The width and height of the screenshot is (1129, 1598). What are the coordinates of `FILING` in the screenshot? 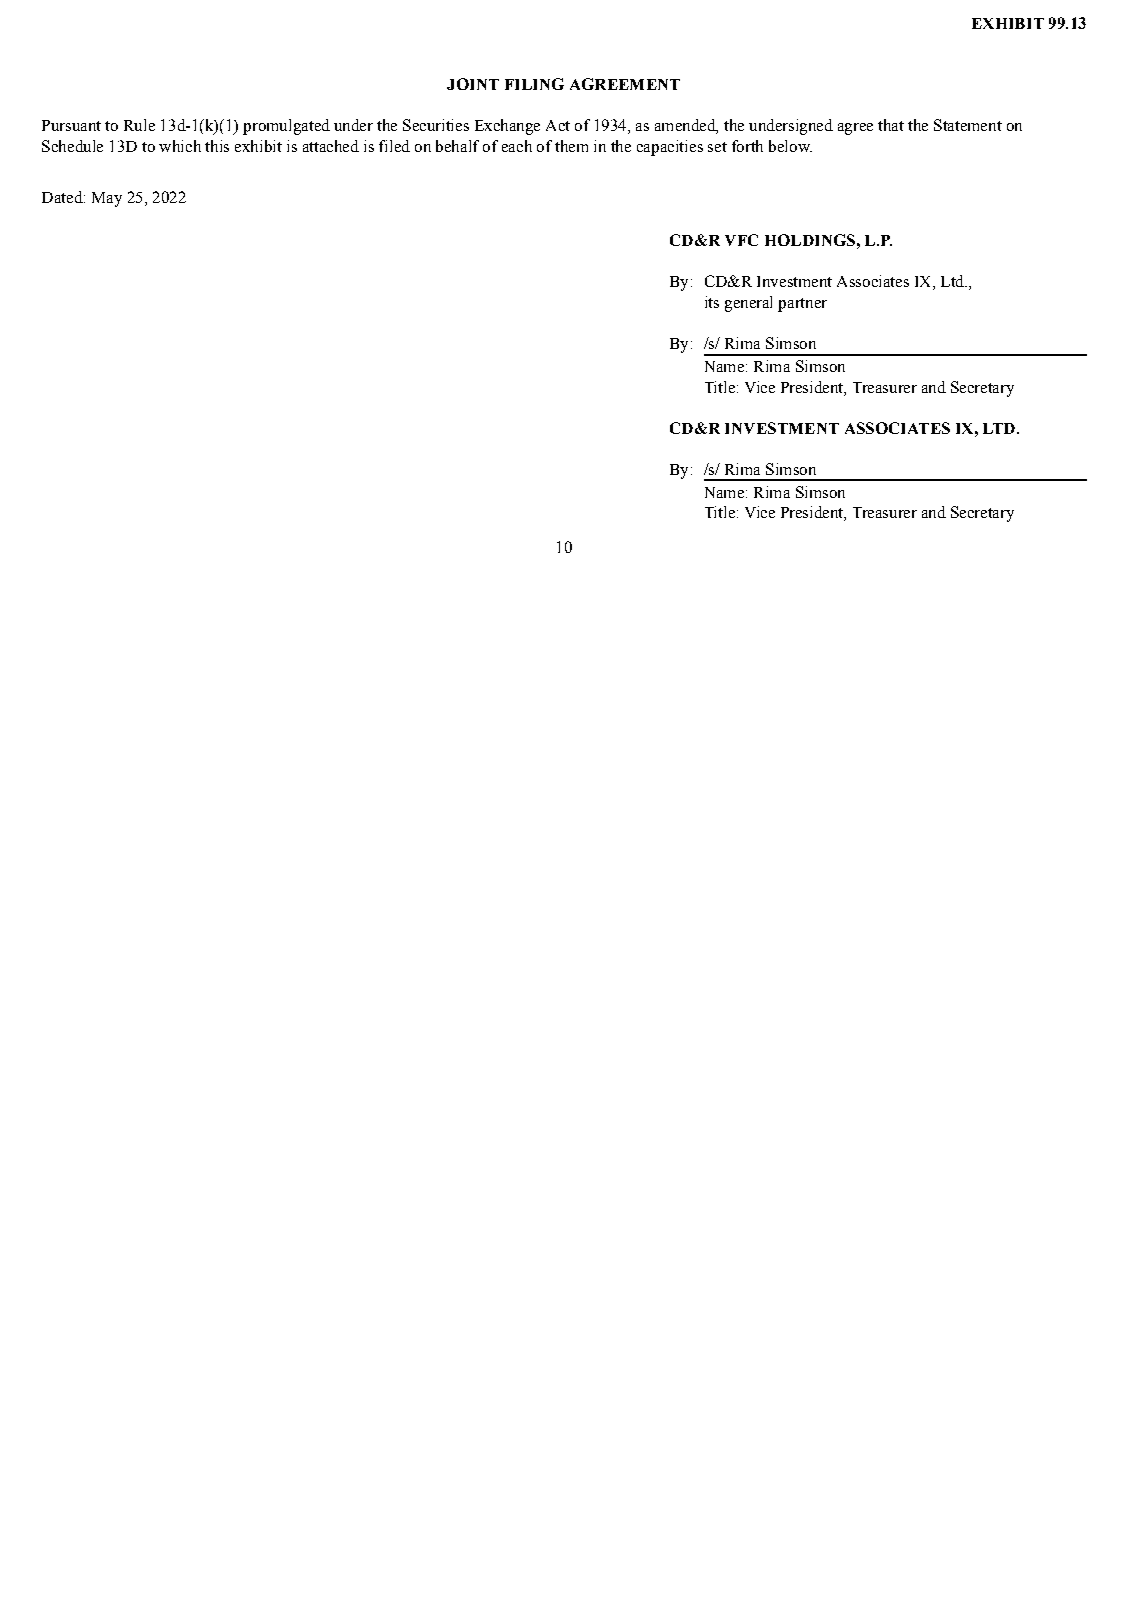 It's located at (534, 84).
